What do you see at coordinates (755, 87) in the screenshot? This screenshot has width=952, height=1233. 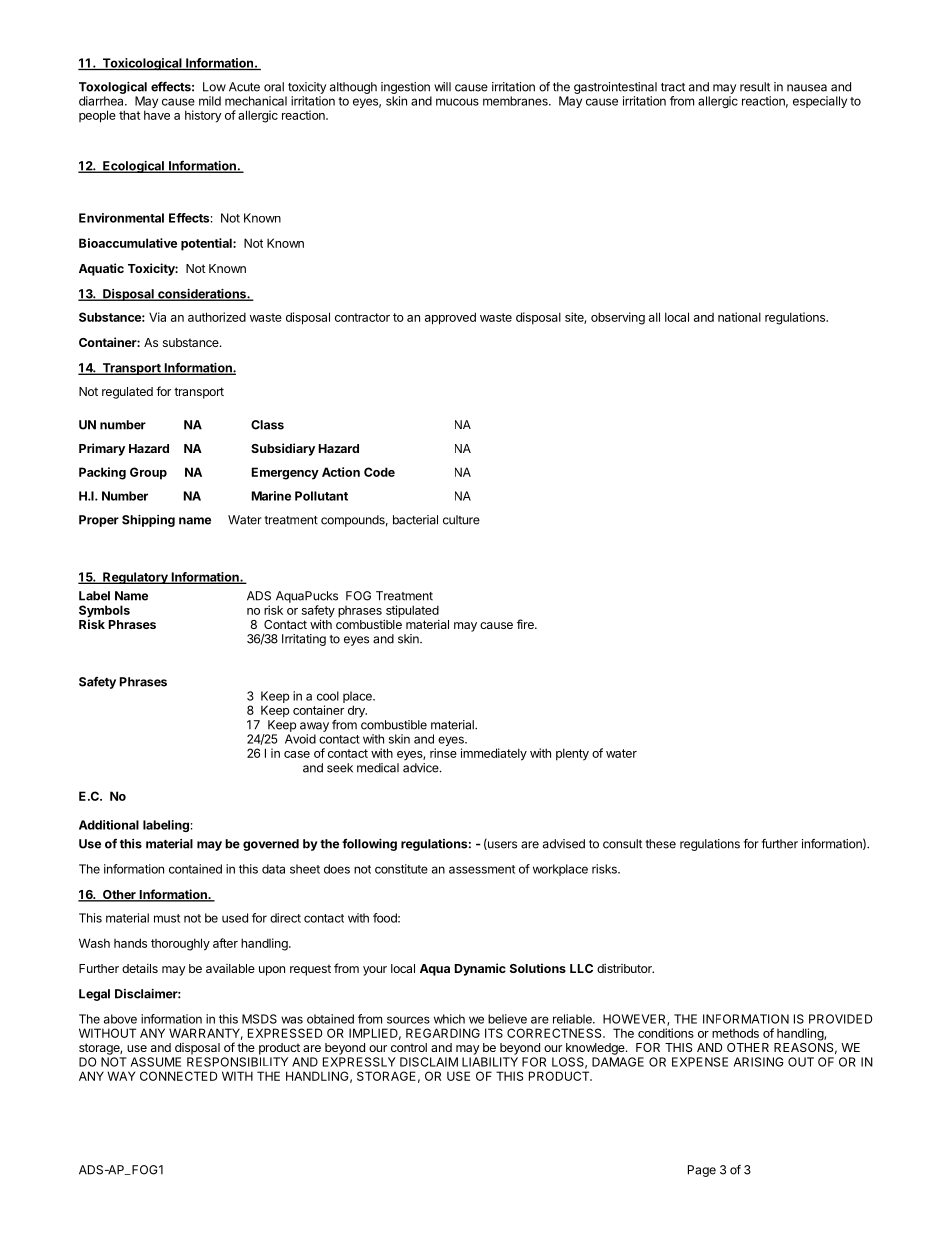 I see `result` at bounding box center [755, 87].
